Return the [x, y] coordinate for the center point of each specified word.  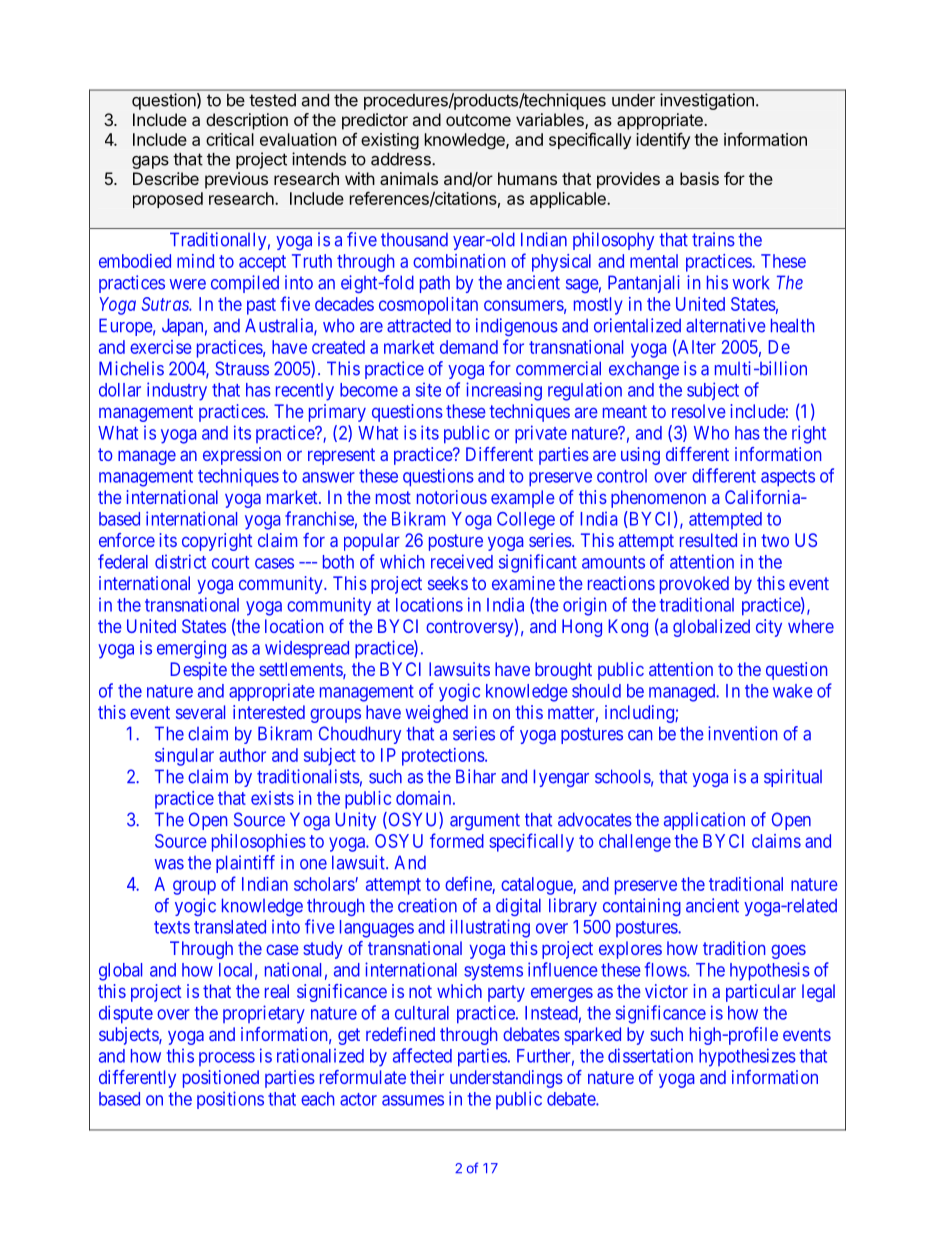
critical [230, 139]
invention [742, 733]
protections [443, 757]
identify [663, 140]
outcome [478, 120]
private [541, 434]
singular [184, 757]
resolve [699, 411]
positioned [221, 1079]
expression [242, 456]
